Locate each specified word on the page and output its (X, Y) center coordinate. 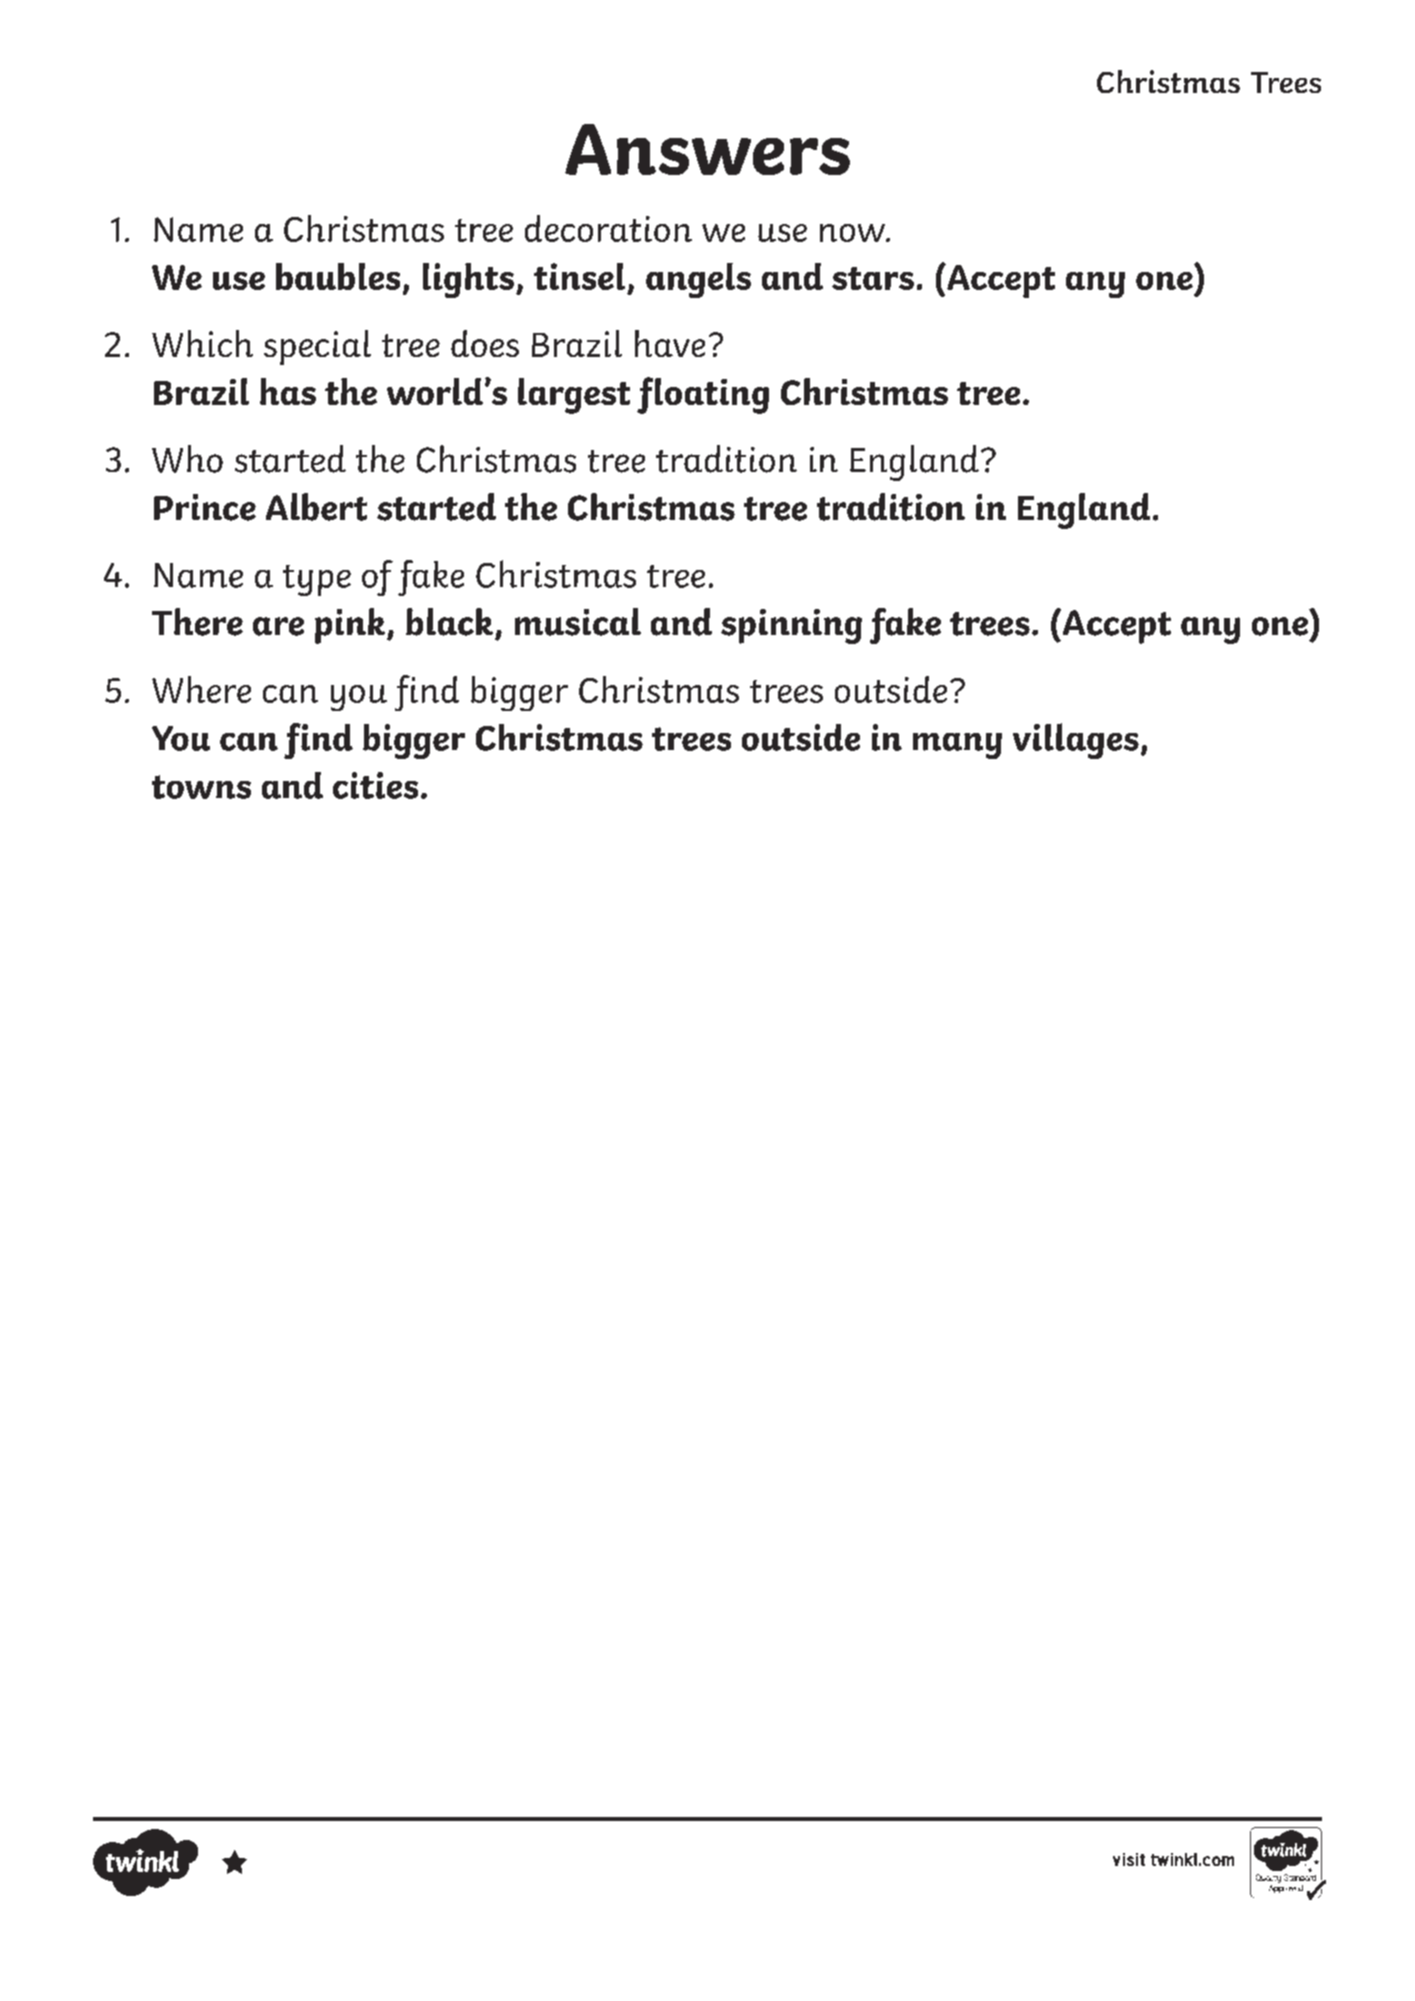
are (278, 626)
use (239, 281)
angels (698, 280)
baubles (338, 276)
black (449, 622)
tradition (891, 507)
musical (578, 622)
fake (905, 626)
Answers (707, 149)
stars (873, 278)
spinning (791, 626)
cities (375, 785)
